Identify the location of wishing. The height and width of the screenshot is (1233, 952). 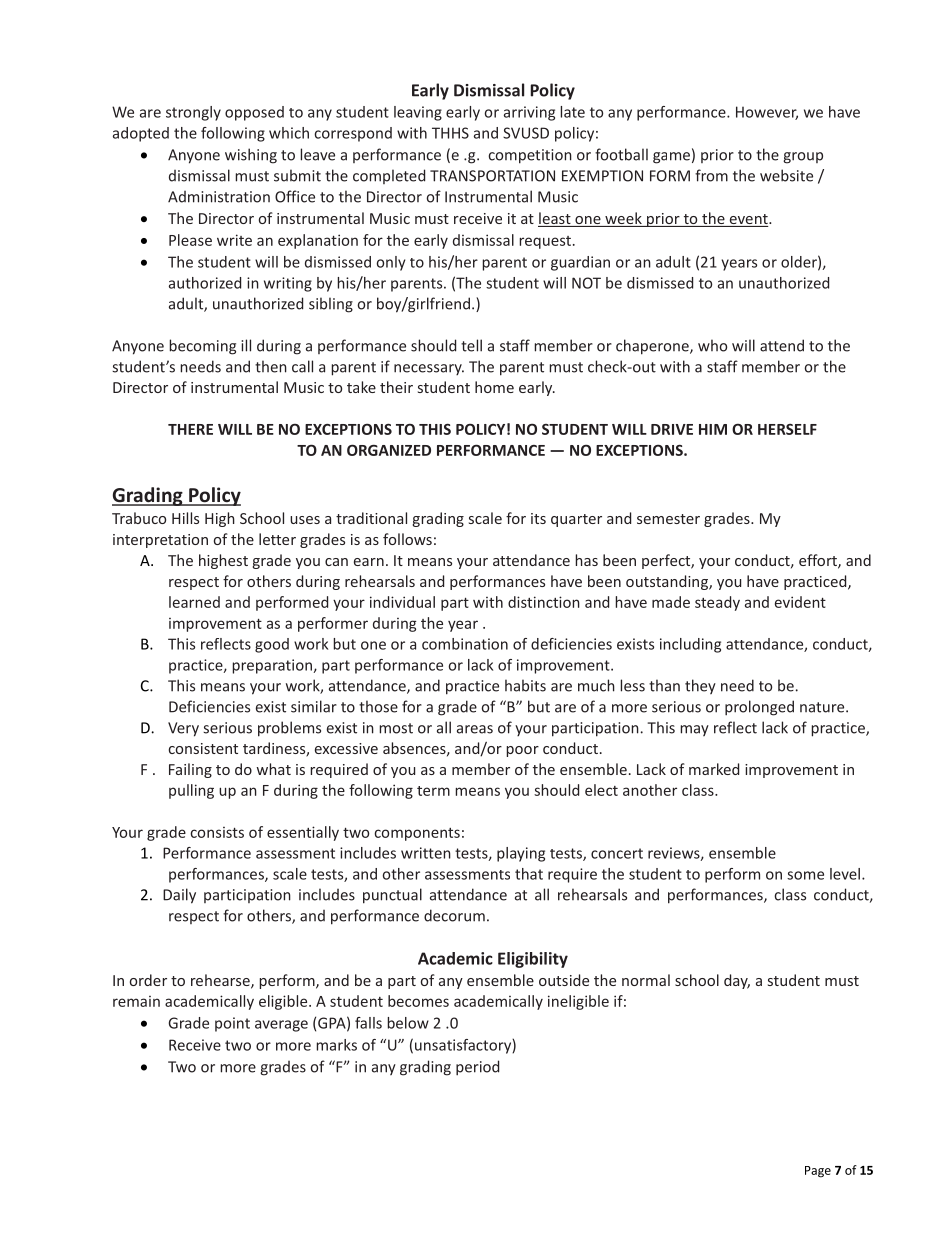
(251, 156).
